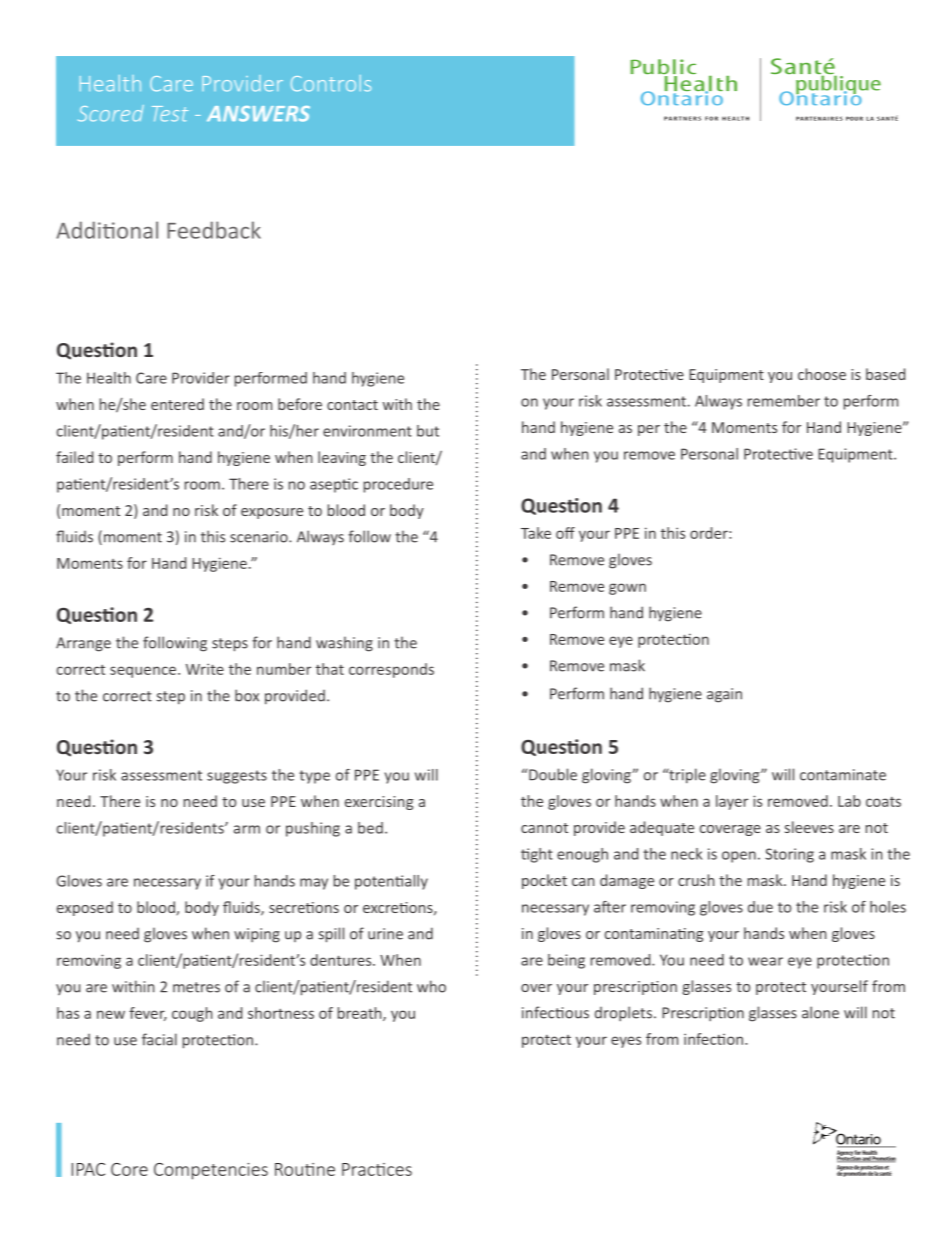 This screenshot has width=952, height=1233. I want to click on infection, so click(713, 1039).
